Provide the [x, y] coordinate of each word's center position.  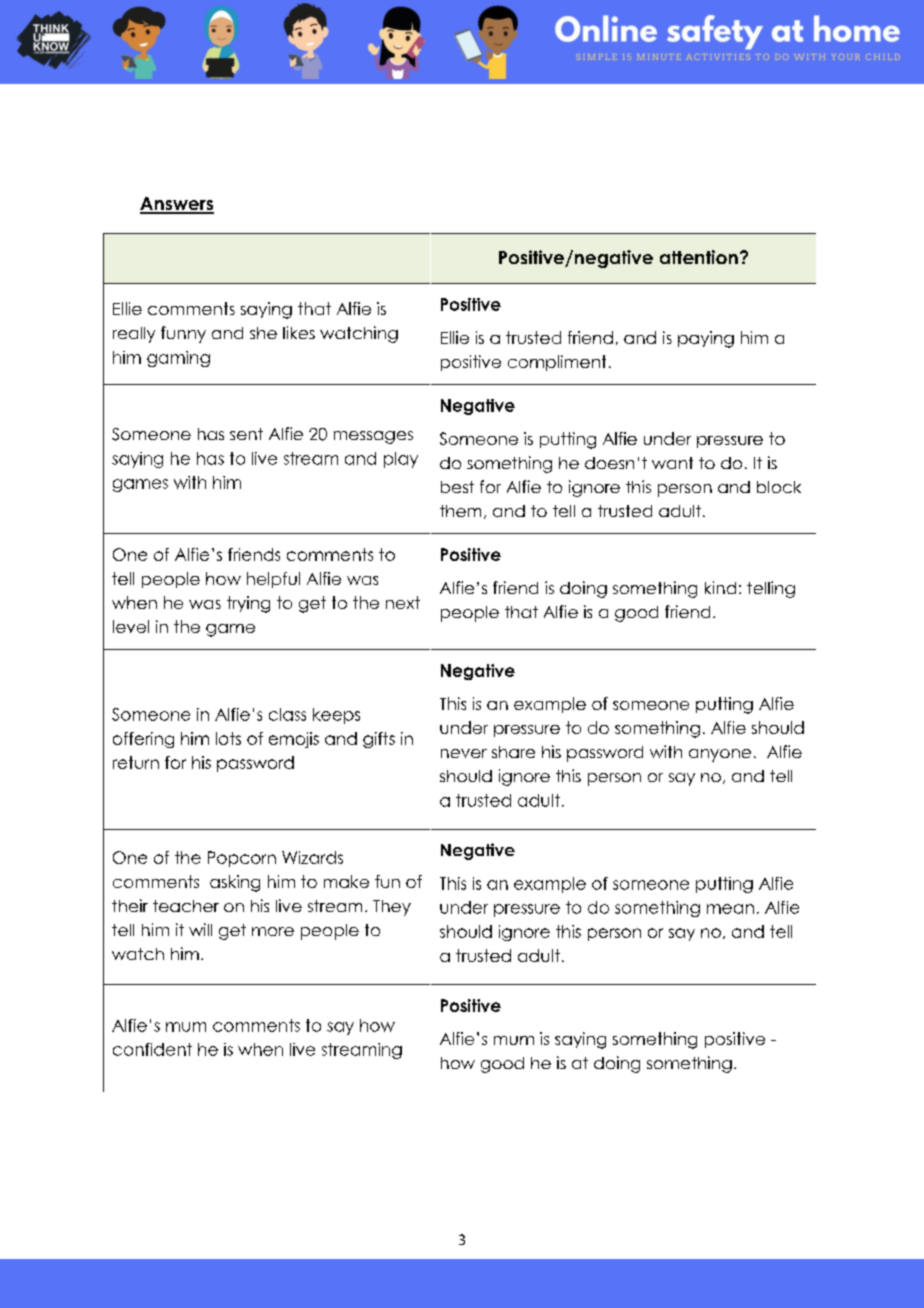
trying [248, 604]
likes [299, 332]
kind [720, 587]
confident [152, 1049]
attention [699, 257]
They [392, 908]
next [403, 602]
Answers [177, 205]
